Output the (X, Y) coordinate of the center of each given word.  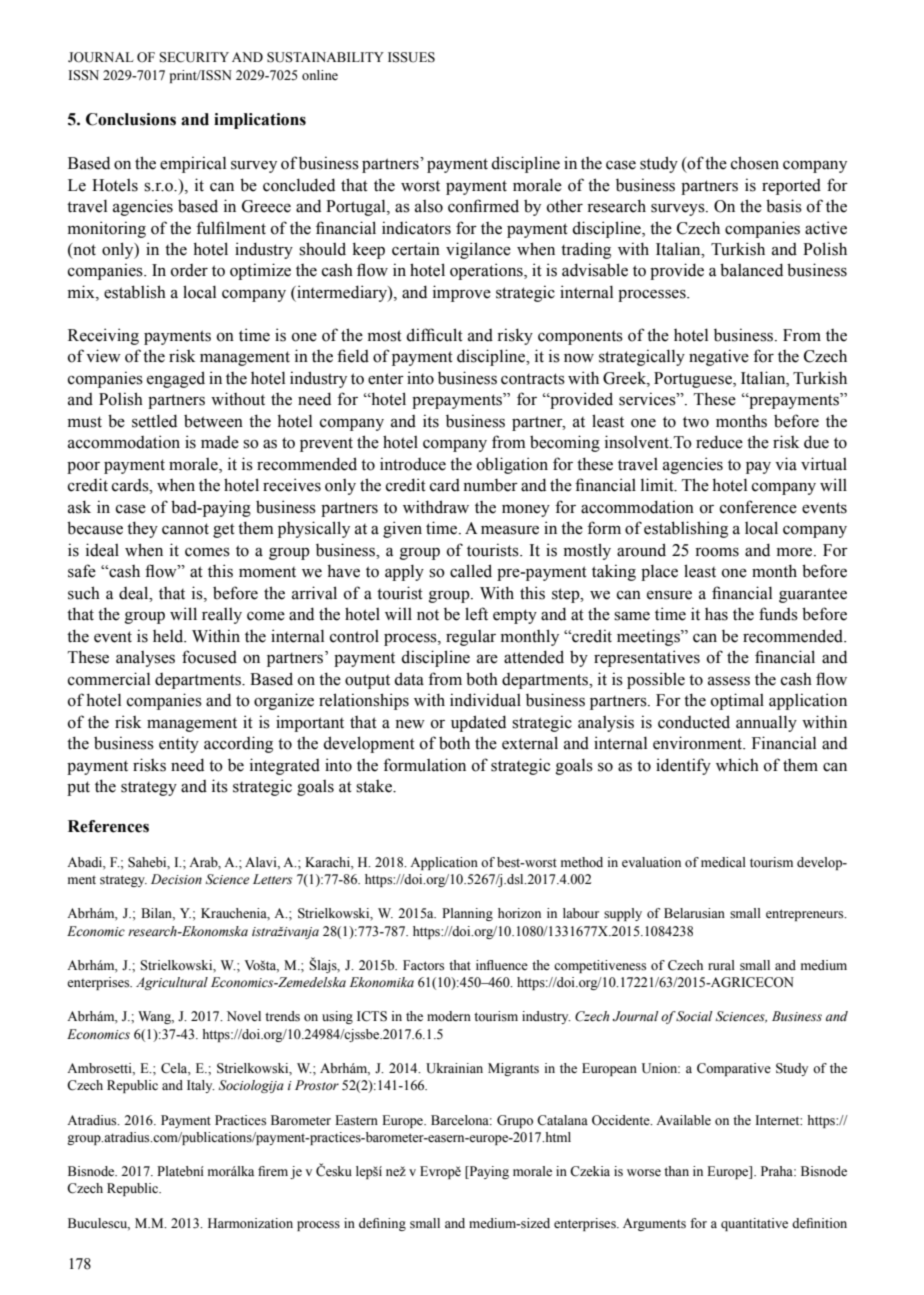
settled (154, 421)
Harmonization (250, 1223)
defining (382, 1224)
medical (723, 862)
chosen (755, 163)
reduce (719, 442)
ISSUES (411, 57)
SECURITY (194, 57)
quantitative (754, 1224)
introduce (413, 464)
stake (375, 786)
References (108, 826)
